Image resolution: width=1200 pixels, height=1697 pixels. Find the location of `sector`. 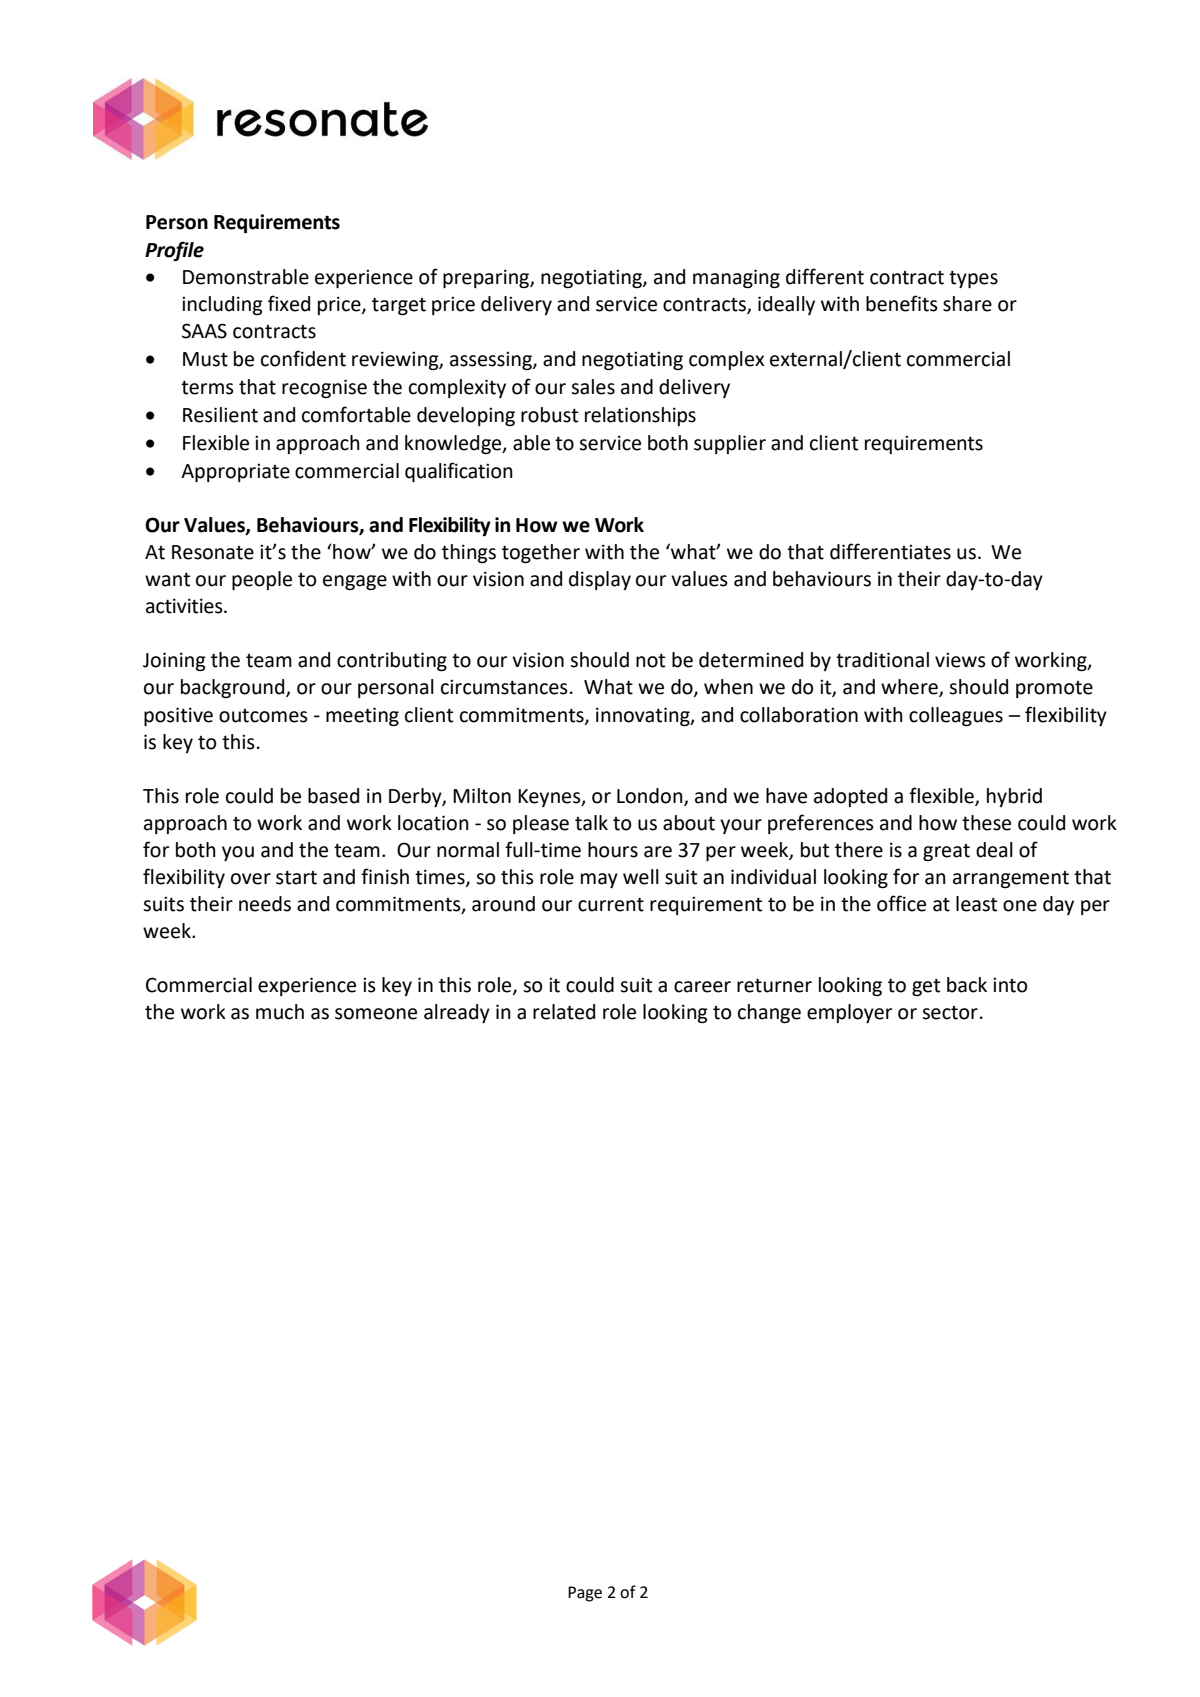

sector is located at coordinates (950, 1013).
